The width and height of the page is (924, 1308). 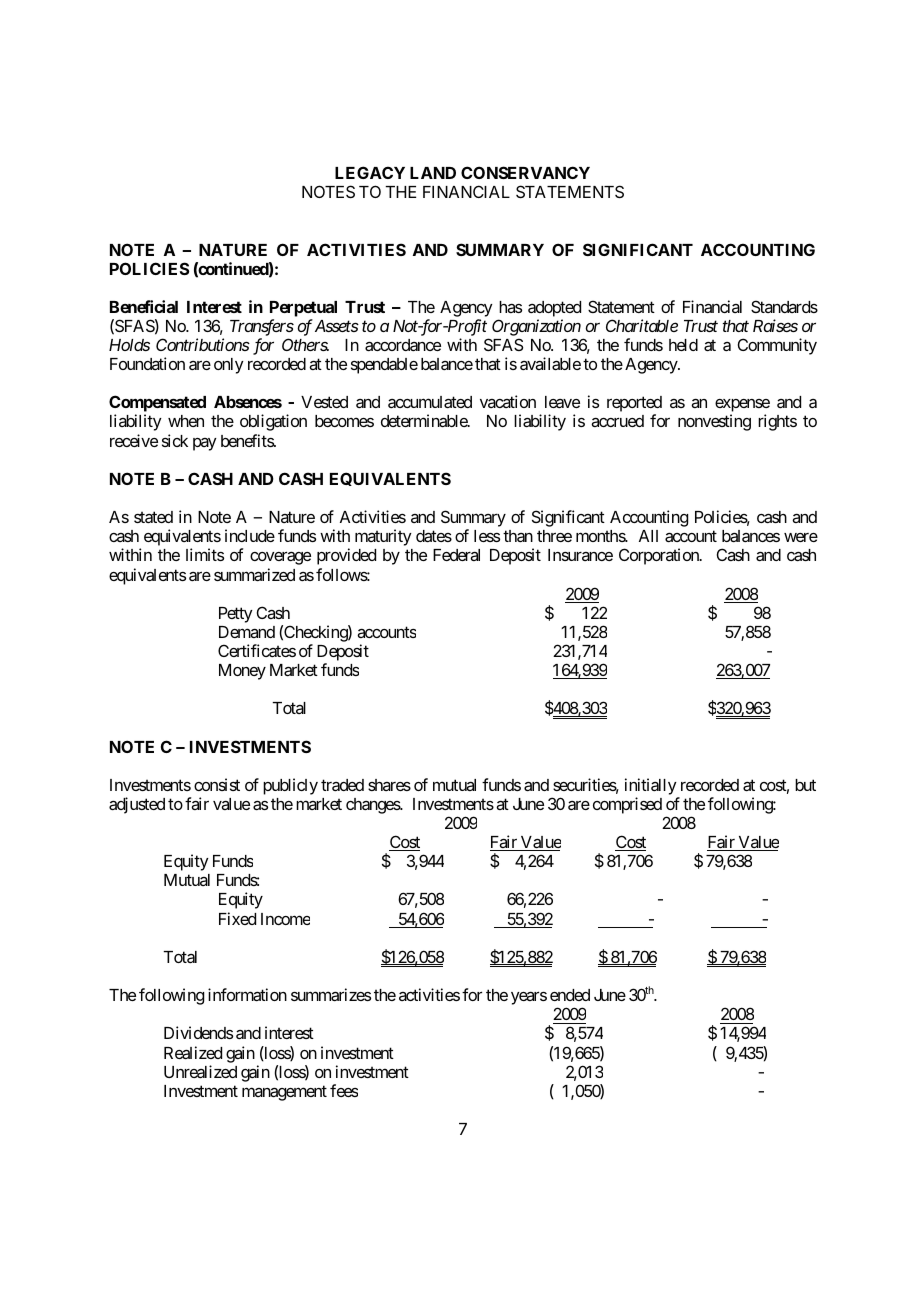 What do you see at coordinates (433, 173) in the page?
I see `LAND` at bounding box center [433, 173].
